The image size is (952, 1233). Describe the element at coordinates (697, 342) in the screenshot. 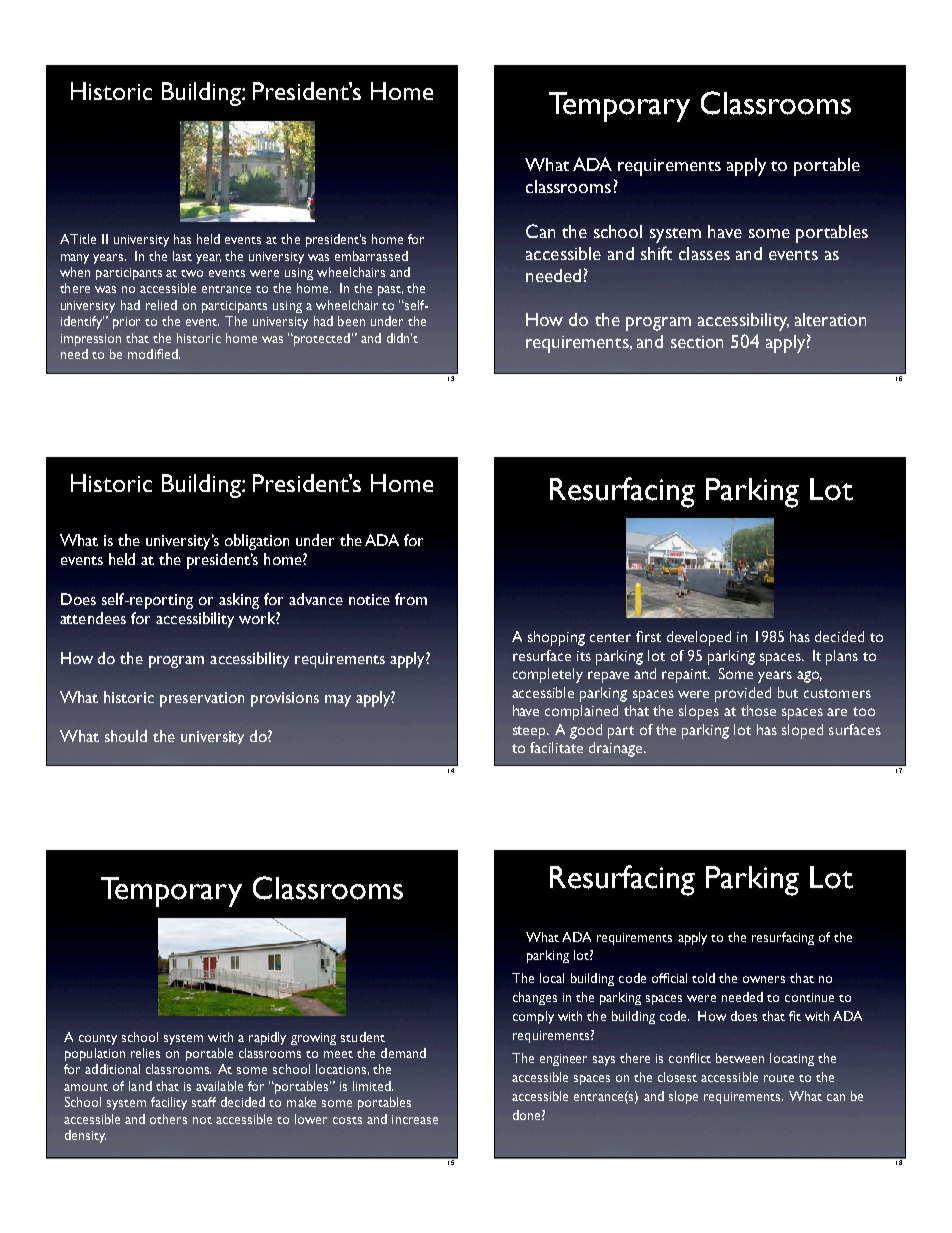

I see `section` at that location.
